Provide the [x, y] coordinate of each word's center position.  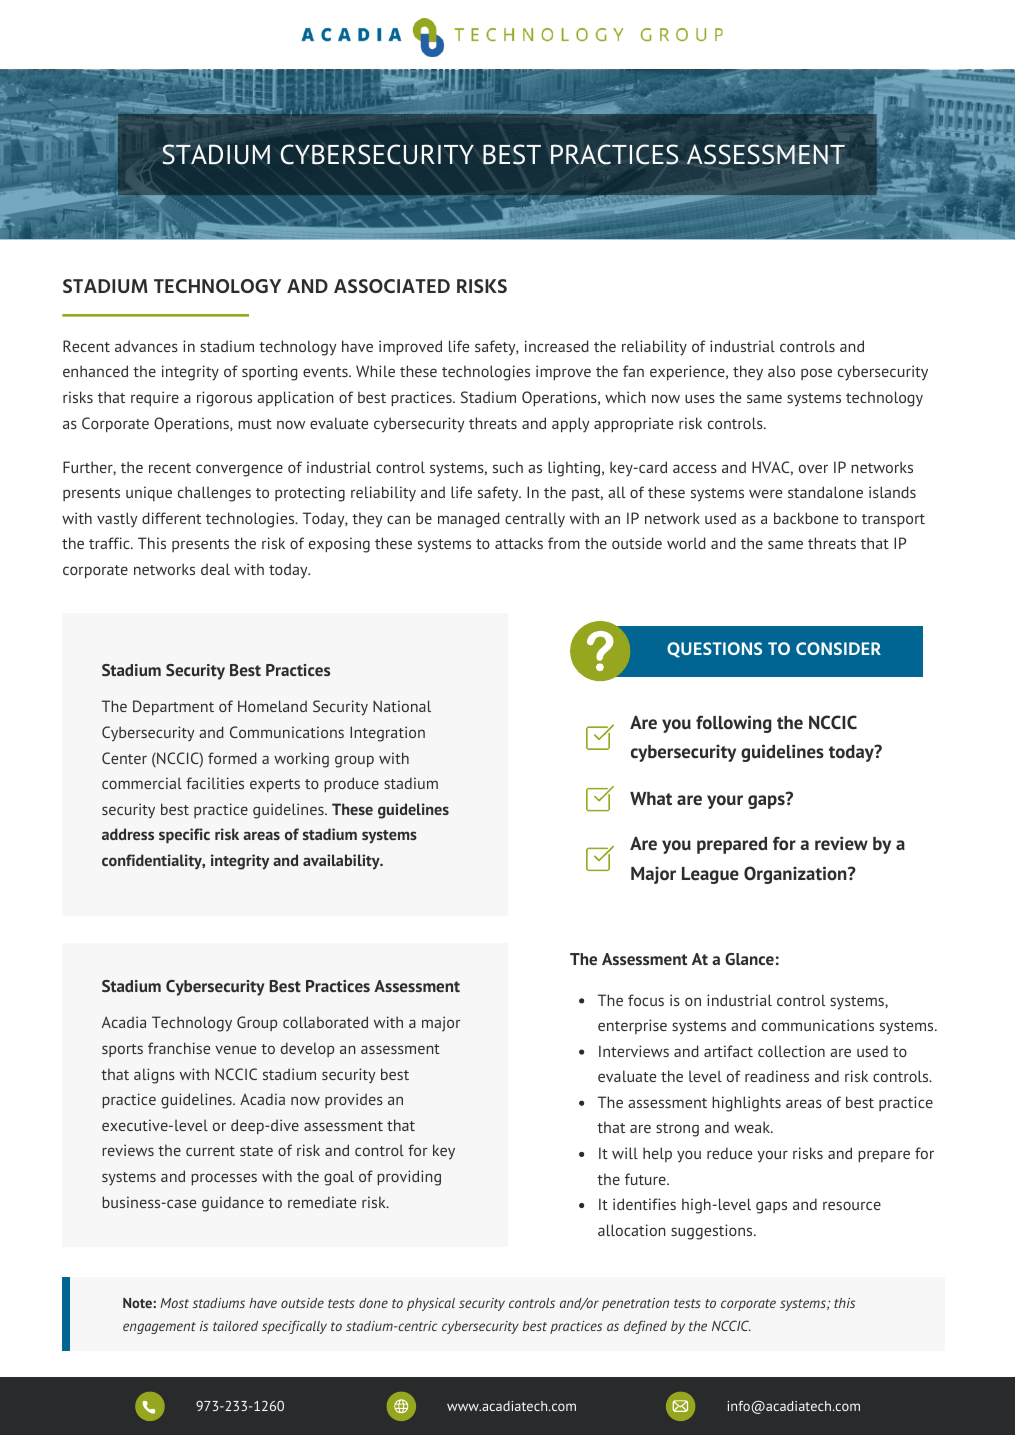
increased [557, 346]
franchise [179, 1048]
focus [646, 1000]
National [402, 706]
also [781, 371]
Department [173, 708]
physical [431, 1304]
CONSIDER [838, 648]
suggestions [713, 1232]
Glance [749, 959]
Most [174, 1303]
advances [146, 346]
